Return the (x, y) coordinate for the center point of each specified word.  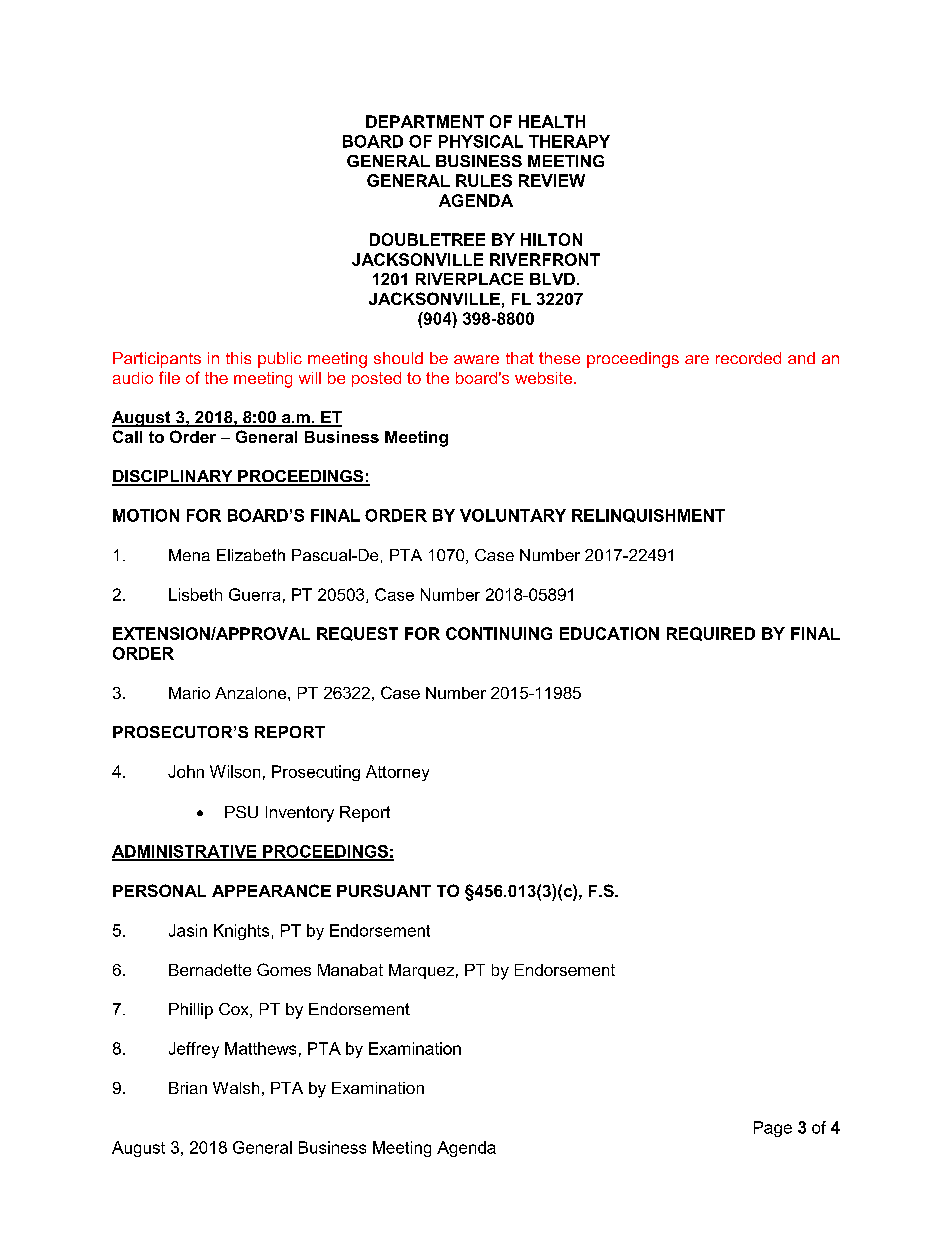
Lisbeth (195, 594)
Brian (188, 1088)
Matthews (260, 1048)
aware (476, 359)
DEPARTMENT (425, 121)
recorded (748, 358)
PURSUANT (384, 890)
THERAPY (569, 141)
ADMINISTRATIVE (185, 852)
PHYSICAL (481, 141)
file (169, 377)
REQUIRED (711, 634)
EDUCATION (609, 633)
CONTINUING (499, 633)
